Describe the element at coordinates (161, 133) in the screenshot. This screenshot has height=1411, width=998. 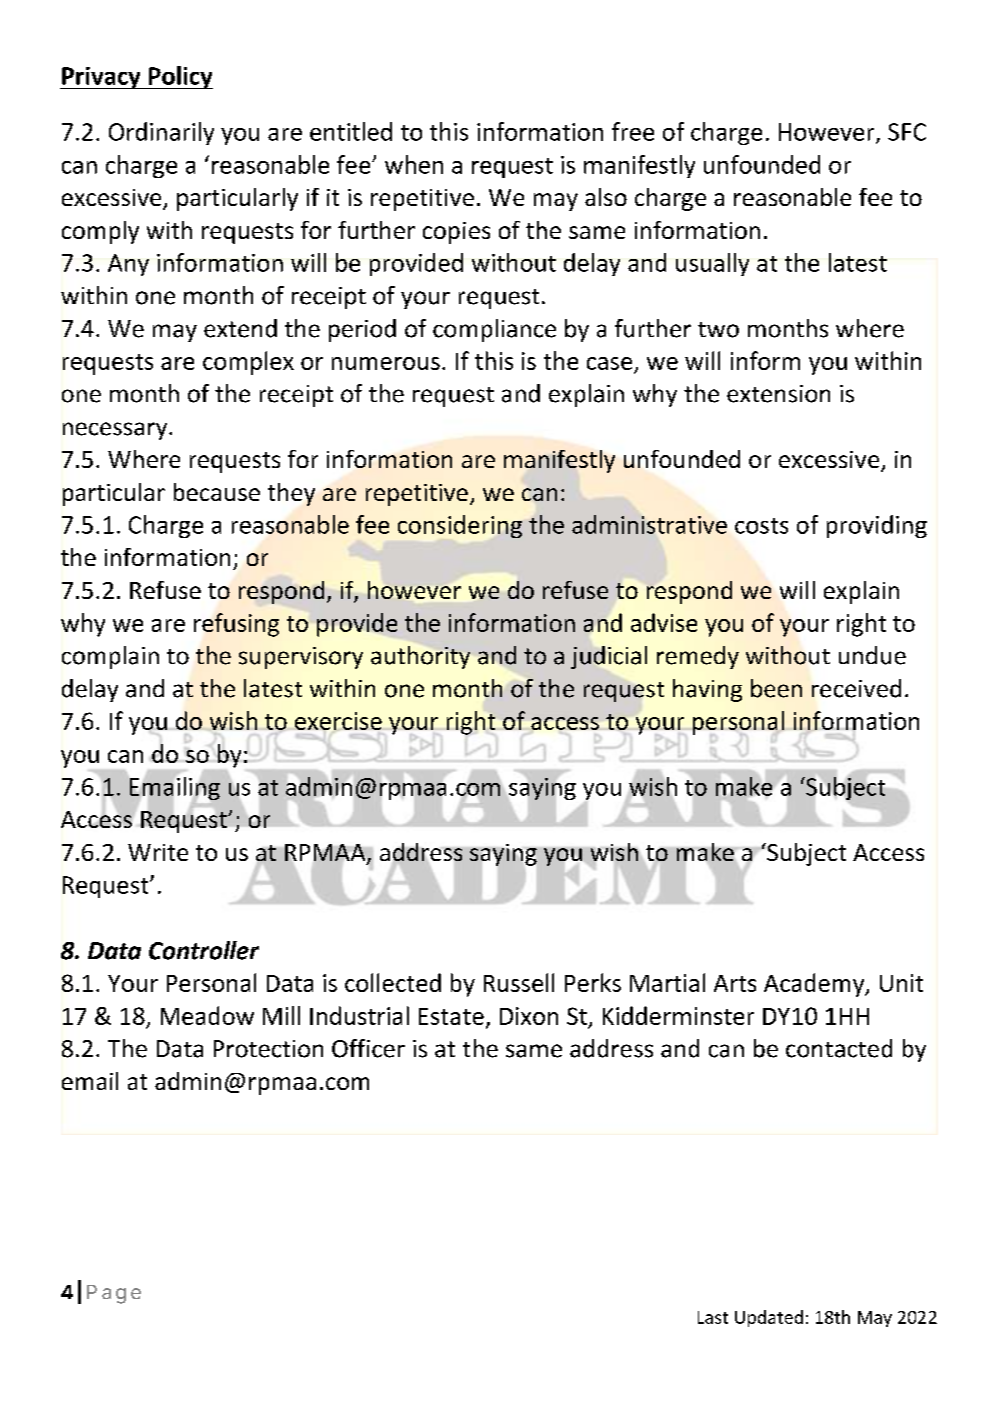
I see `Ordinarily` at that location.
